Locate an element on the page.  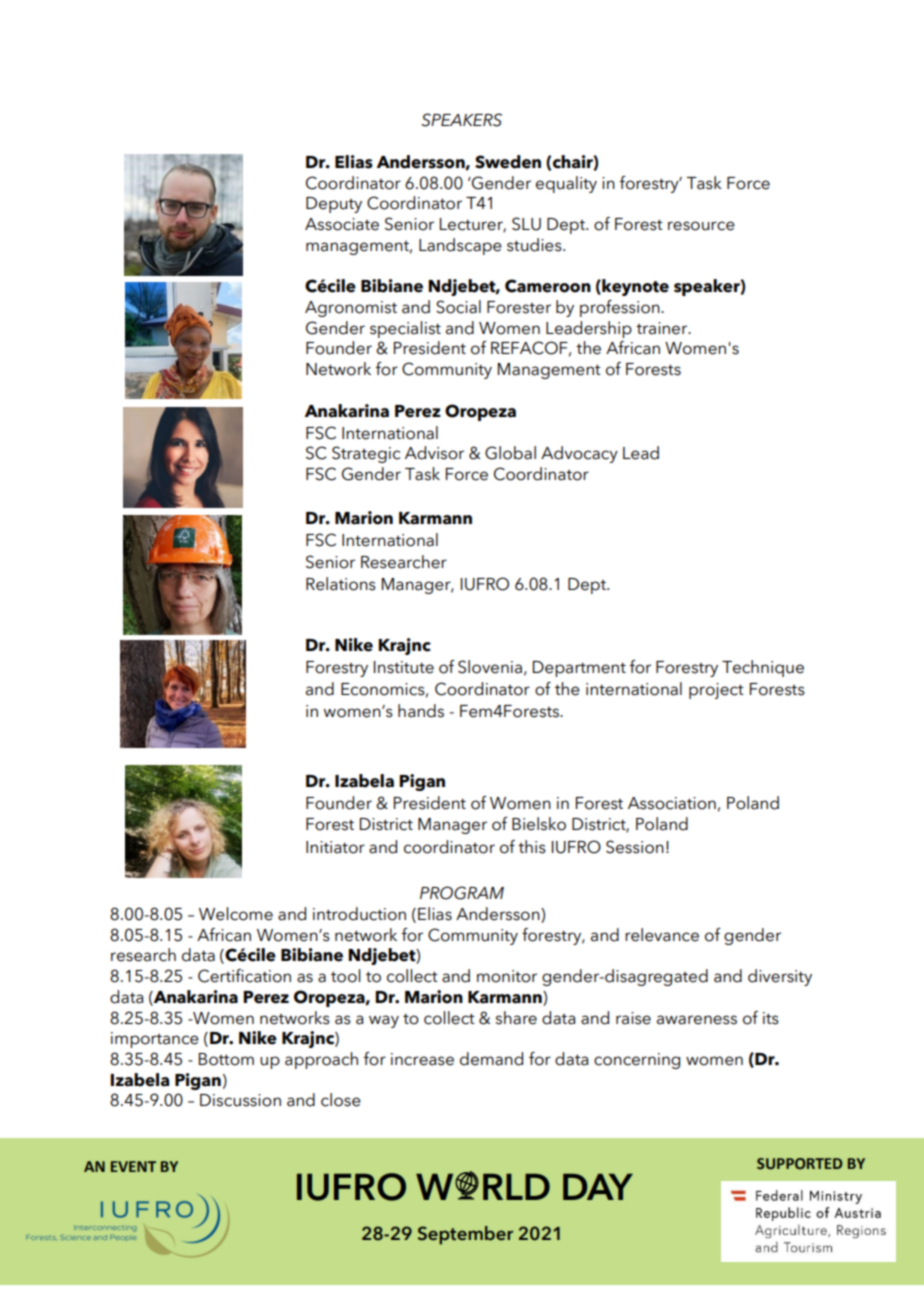
project is located at coordinates (716, 691).
